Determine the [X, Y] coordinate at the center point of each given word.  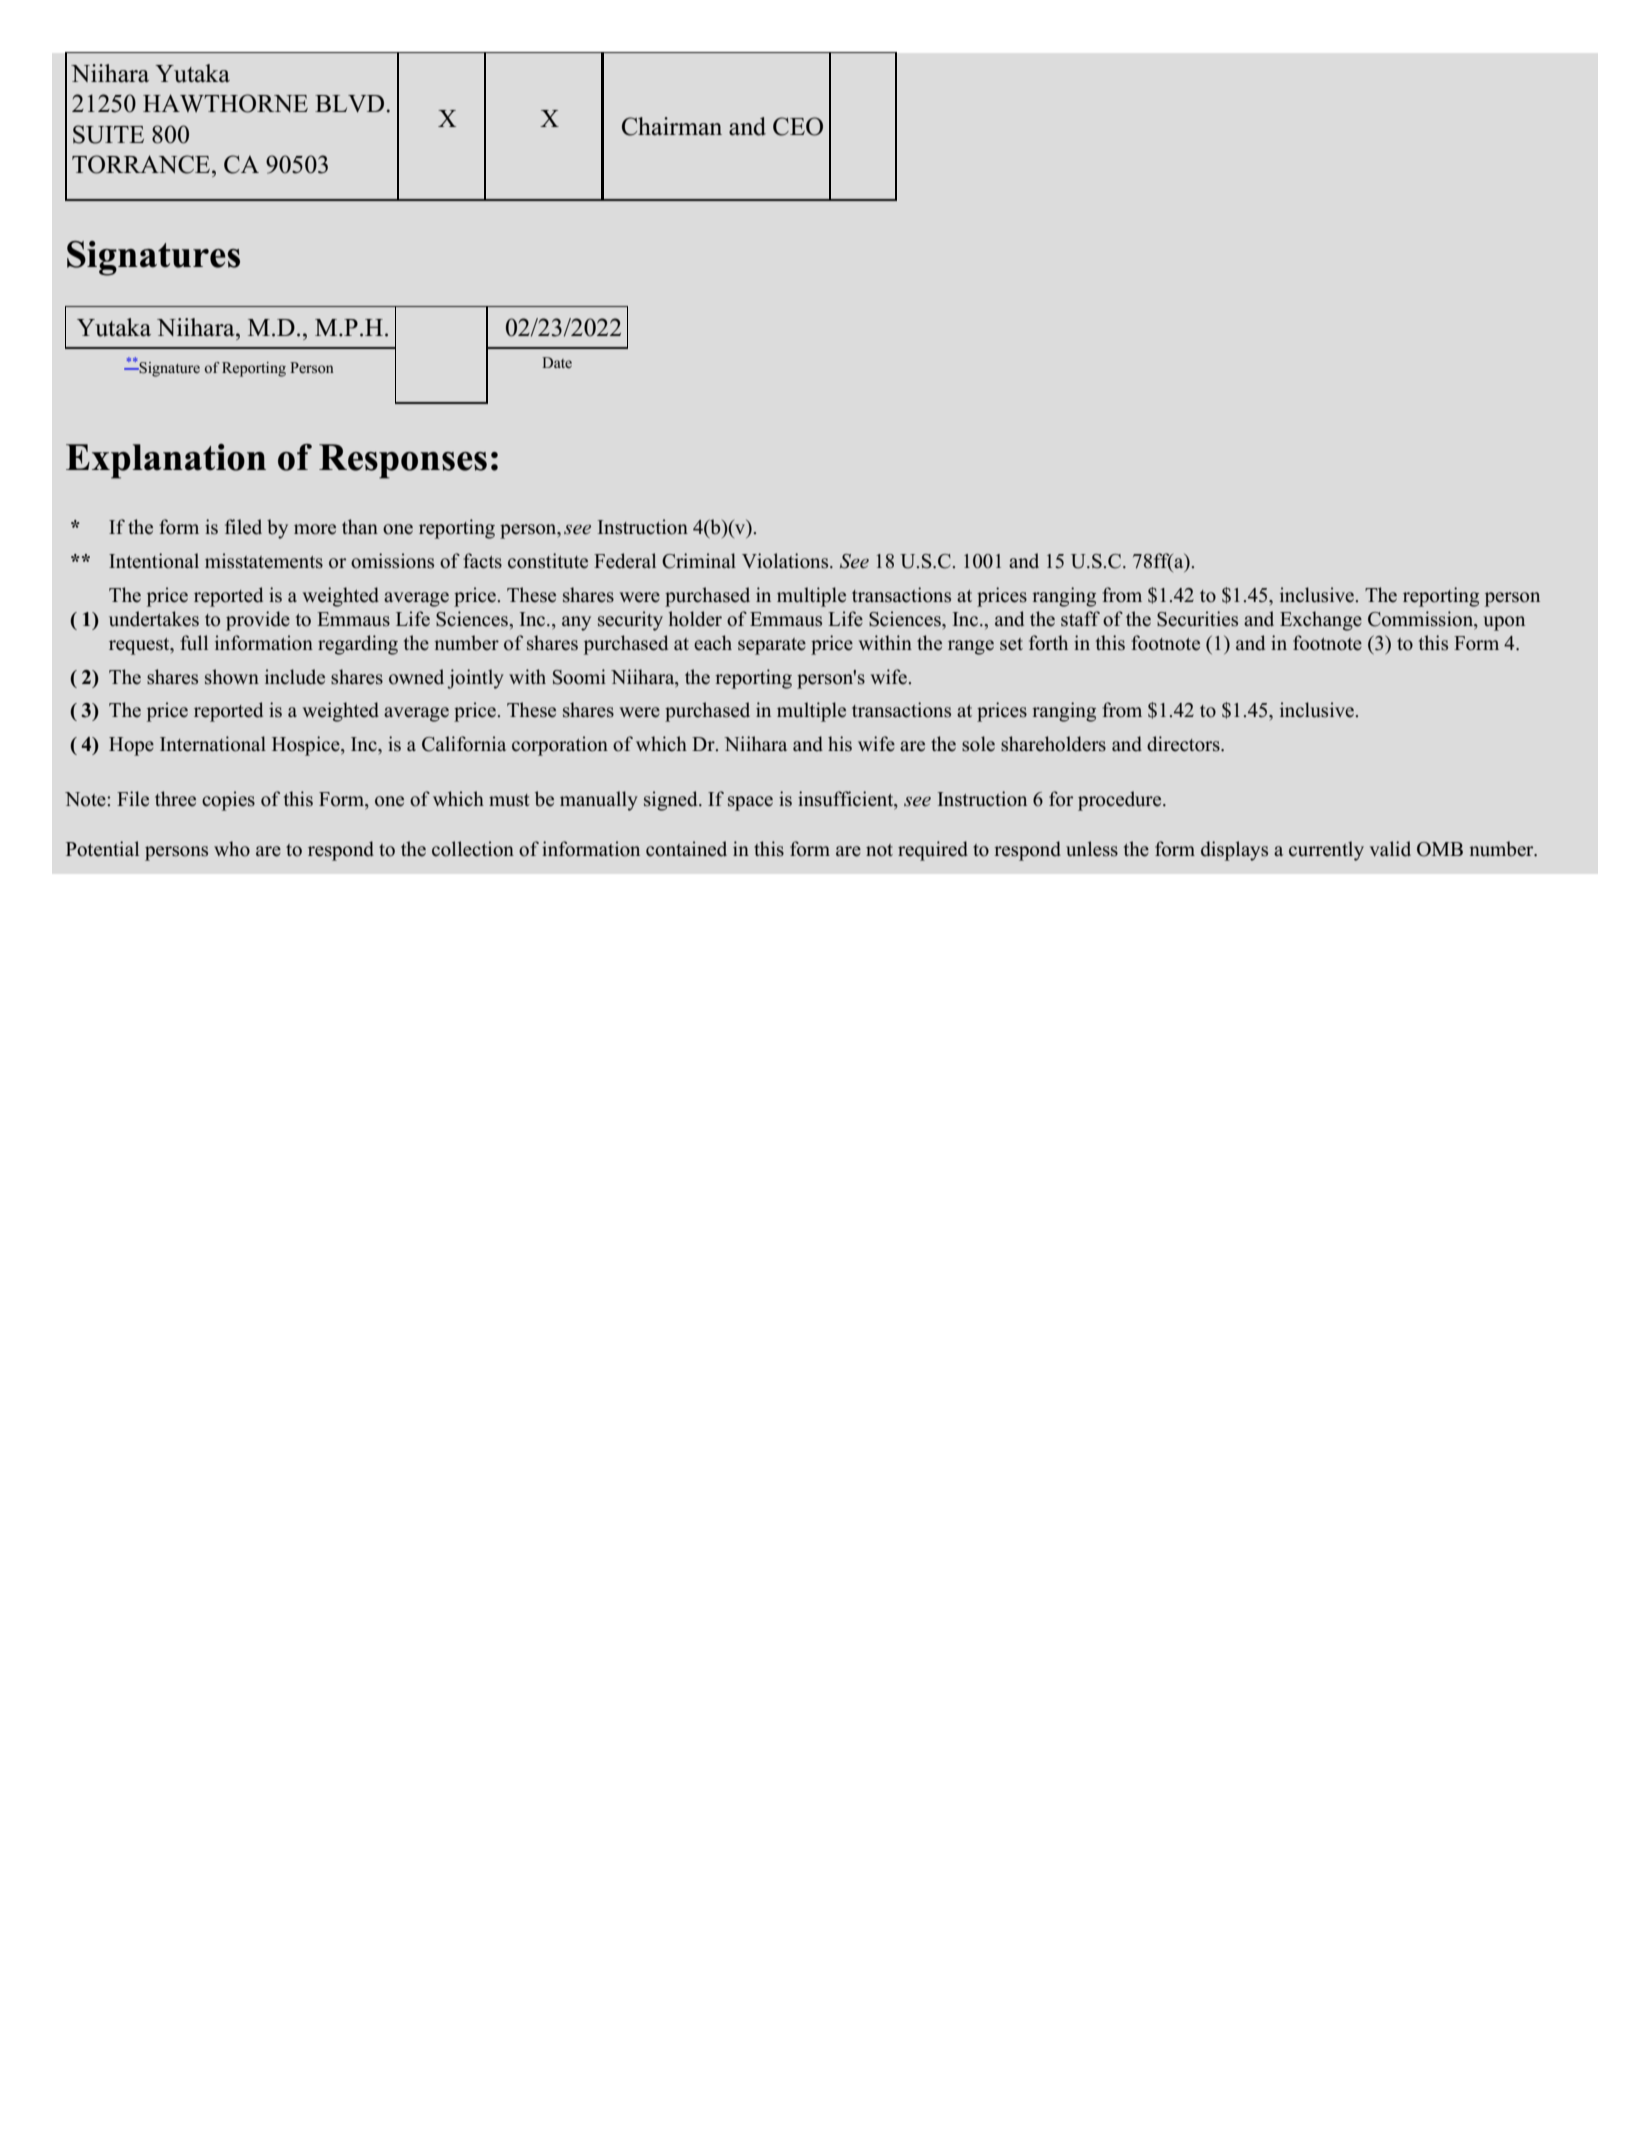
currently [1326, 851]
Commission [1422, 619]
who [232, 849]
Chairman [672, 126]
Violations [786, 561]
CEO [798, 126]
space [750, 803]
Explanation [166, 461]
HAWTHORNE [225, 103]
